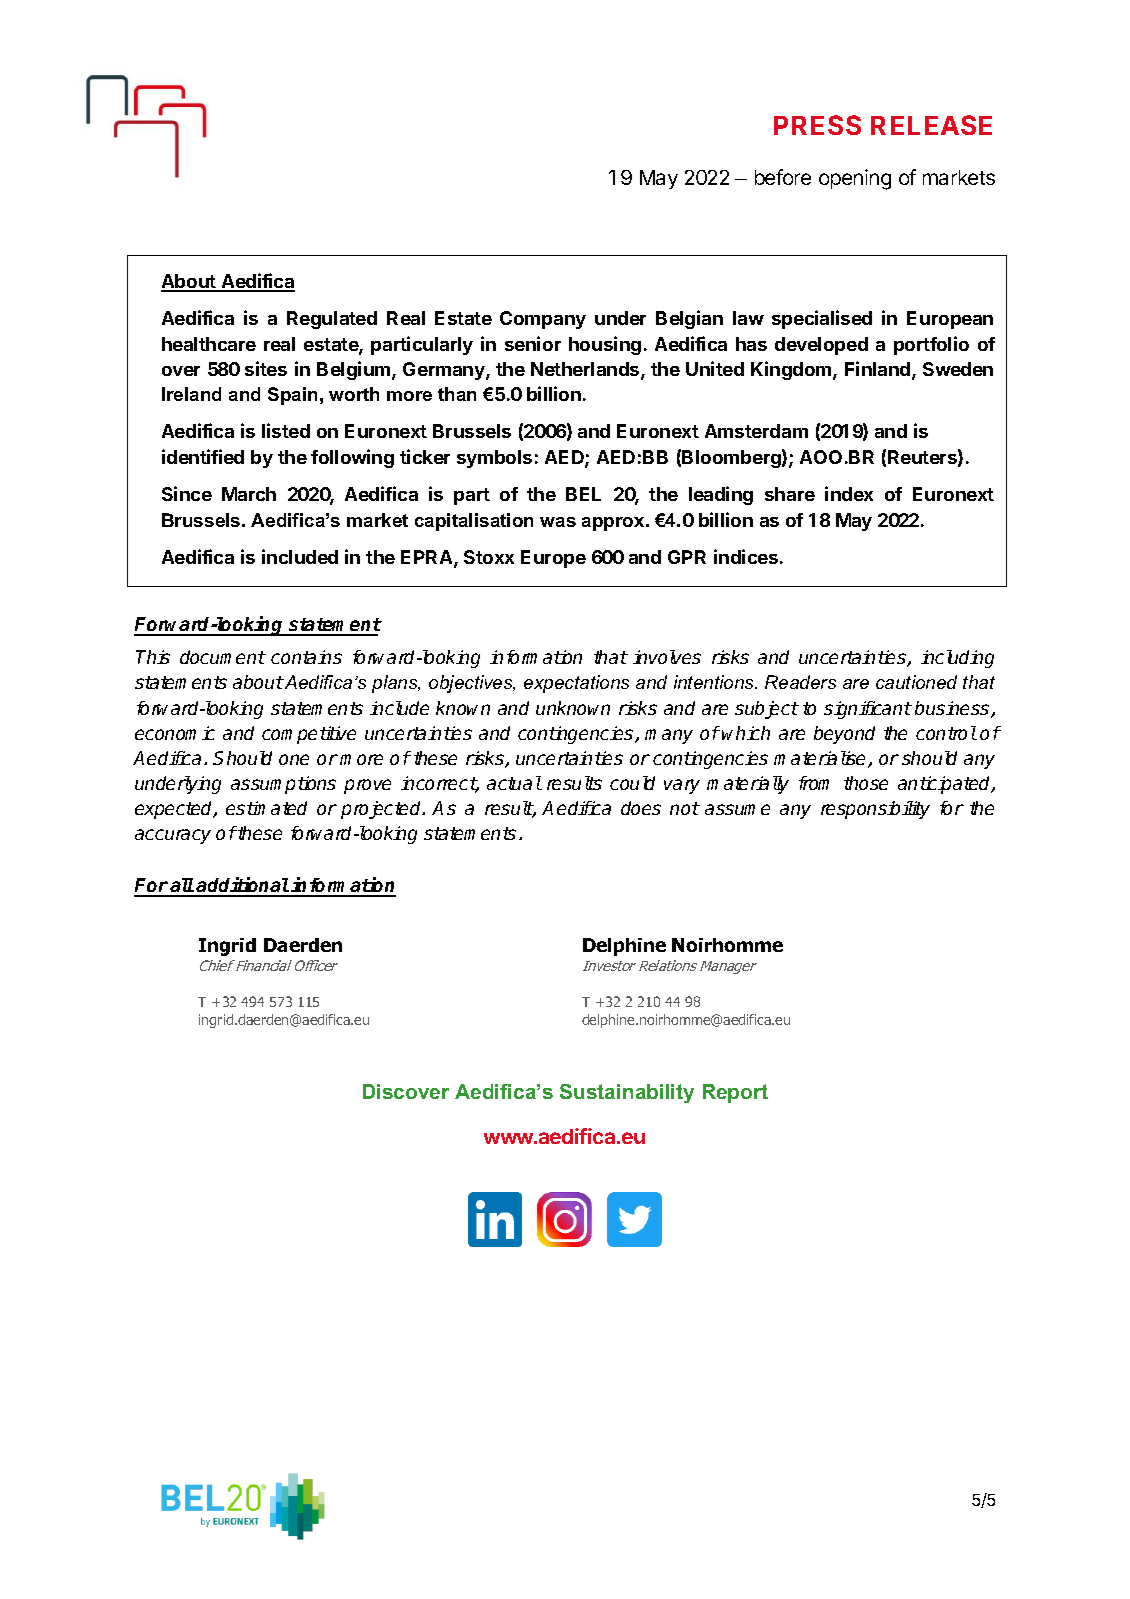  Describe the element at coordinates (855, 179) in the image. I see `opening` at that location.
